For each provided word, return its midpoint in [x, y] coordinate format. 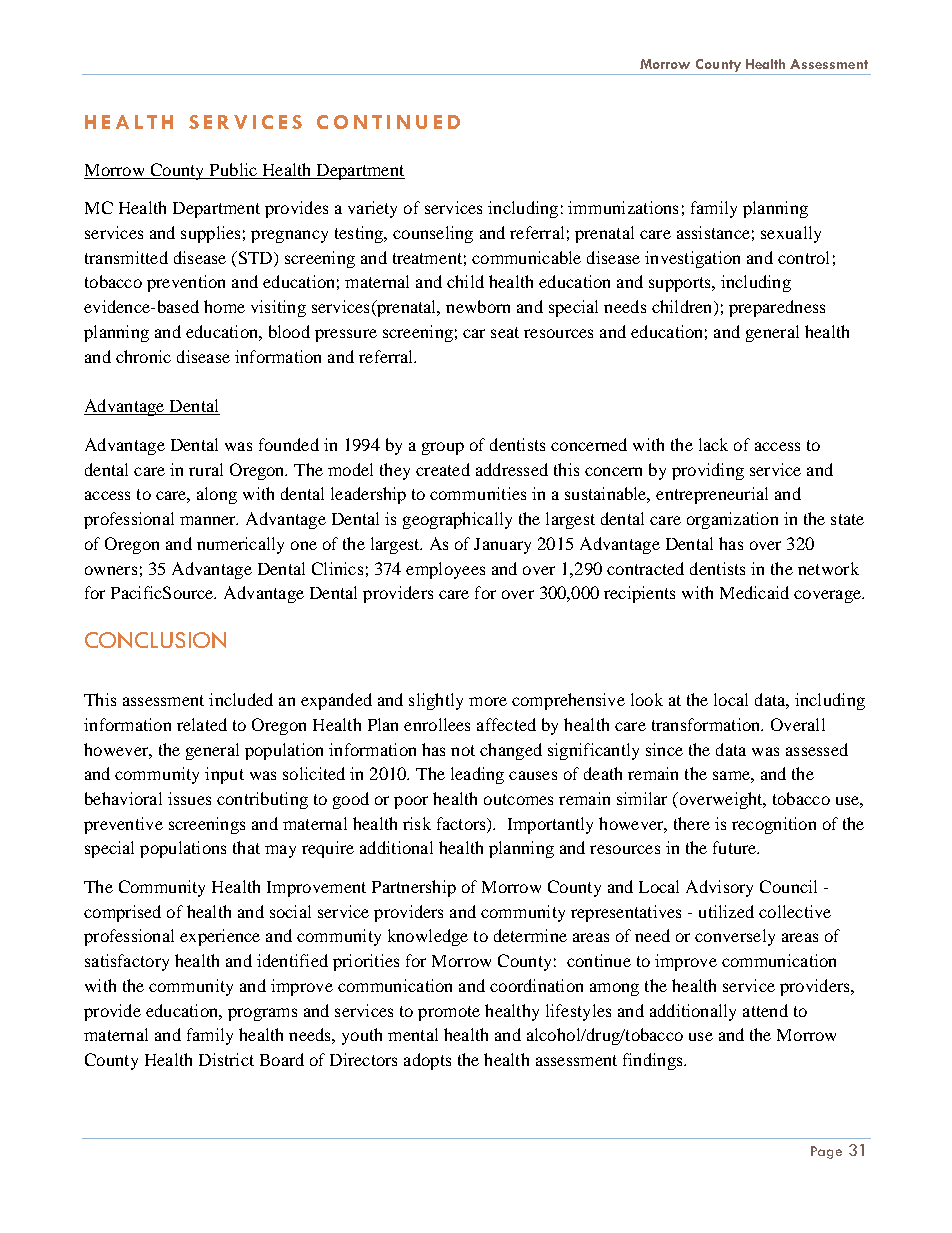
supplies [210, 234]
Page [826, 1152]
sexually [791, 234]
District [226, 1059]
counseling [433, 234]
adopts [427, 1061]
